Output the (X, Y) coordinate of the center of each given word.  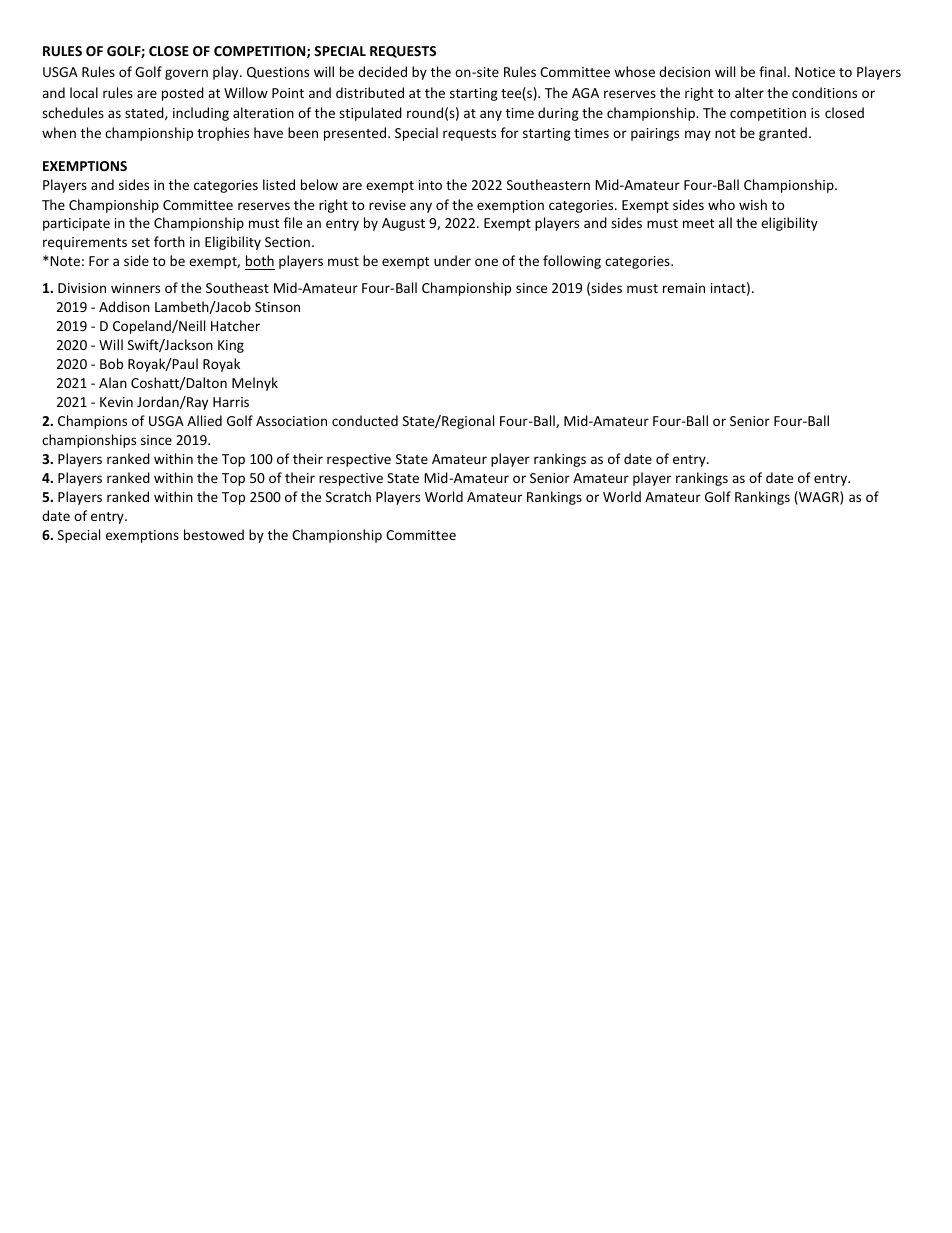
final (772, 71)
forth (169, 241)
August (403, 224)
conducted (365, 420)
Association (291, 421)
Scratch (348, 496)
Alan (113, 382)
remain (684, 288)
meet (698, 223)
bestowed (214, 534)
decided (382, 71)
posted (183, 94)
